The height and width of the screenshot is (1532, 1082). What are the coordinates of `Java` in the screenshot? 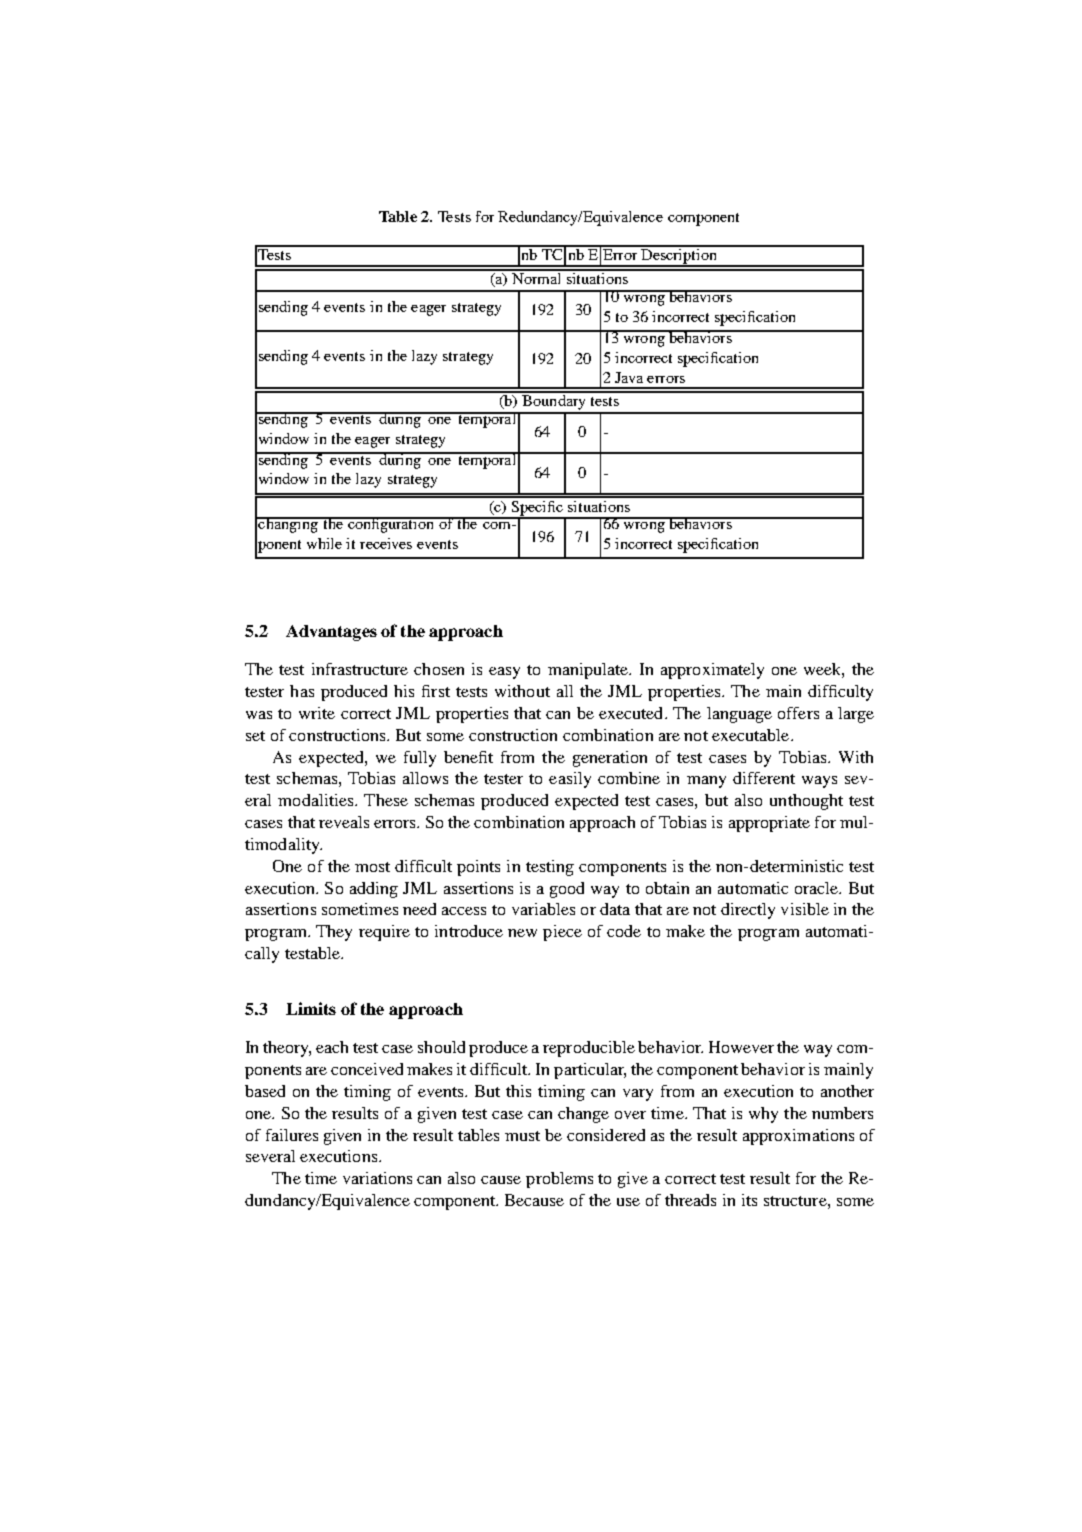 It's located at (629, 377).
